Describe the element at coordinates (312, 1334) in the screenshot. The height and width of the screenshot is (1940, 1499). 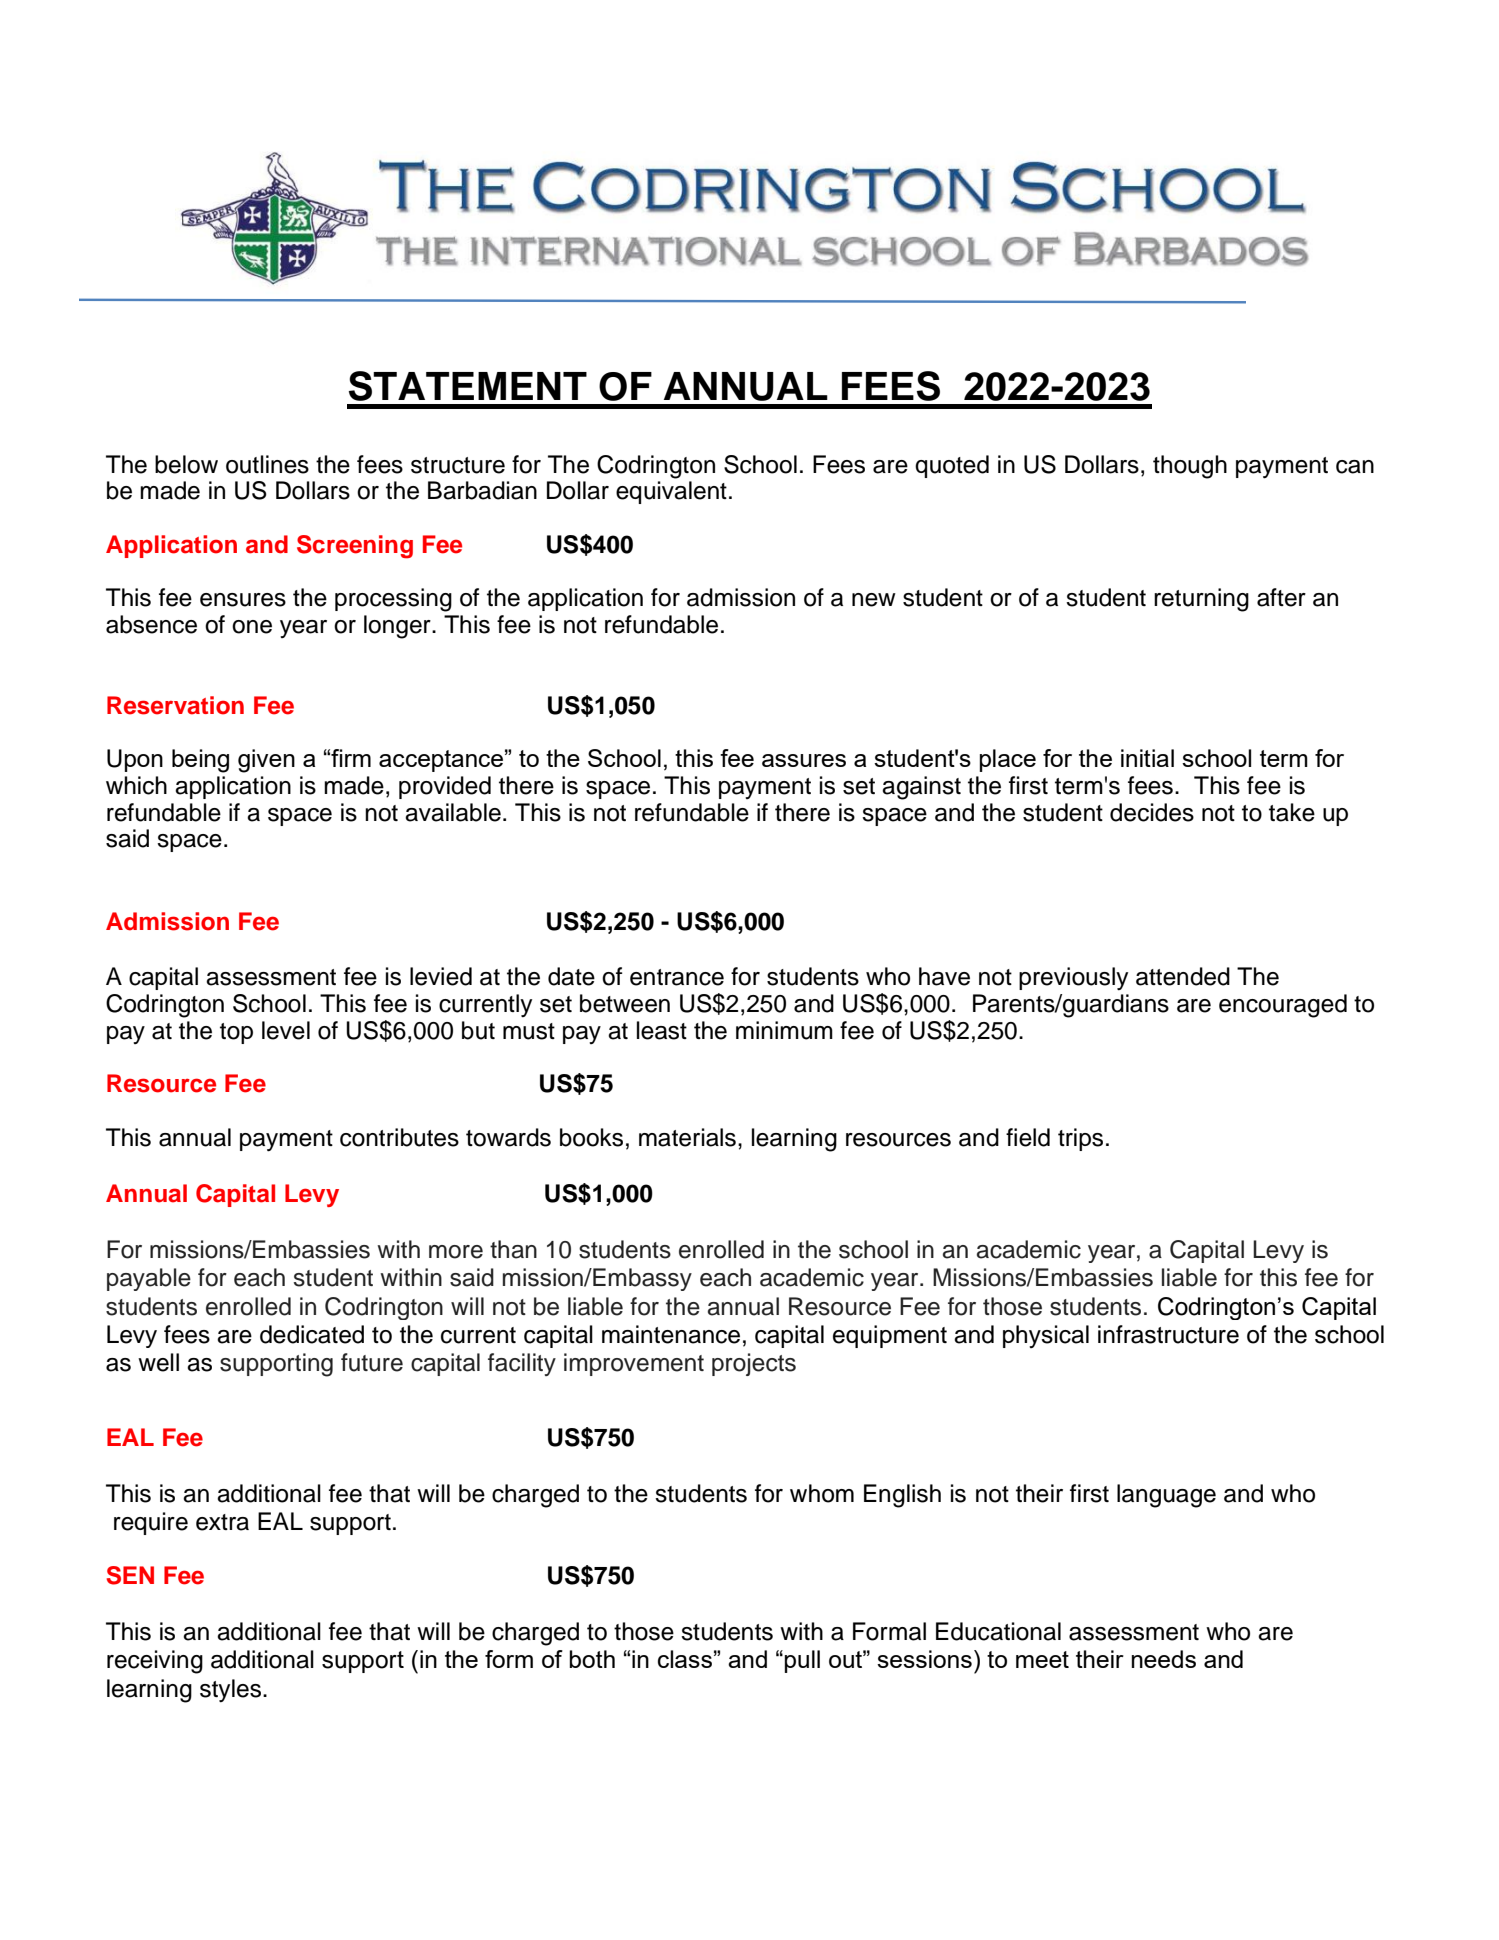
I see `dedicated` at that location.
